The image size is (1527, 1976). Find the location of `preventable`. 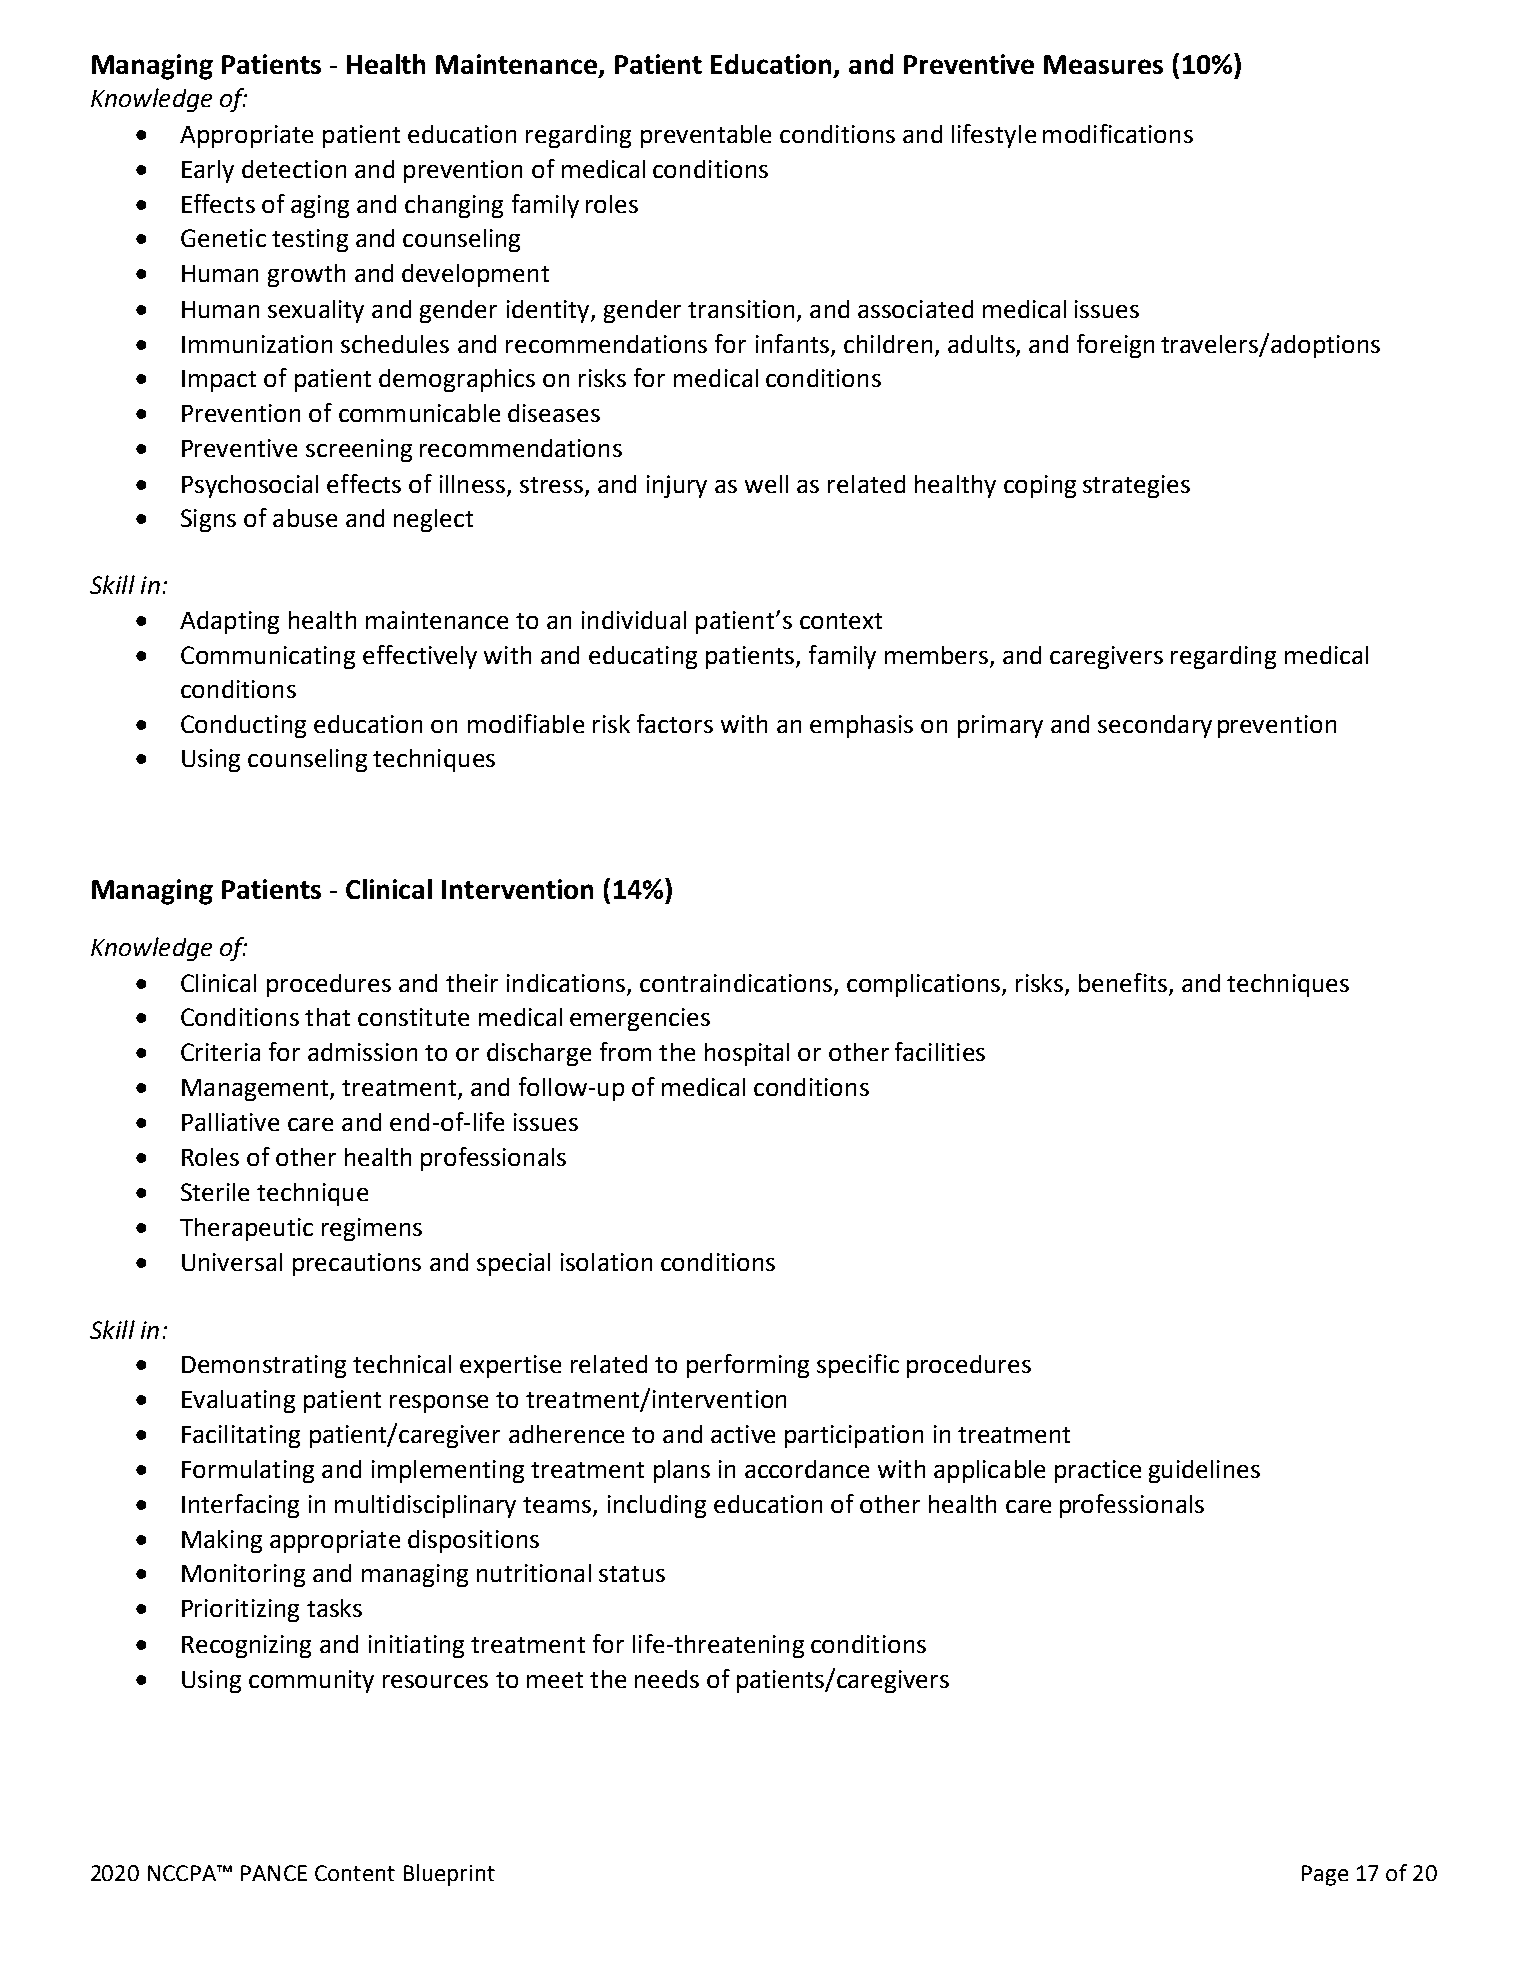

preventable is located at coordinates (706, 136).
